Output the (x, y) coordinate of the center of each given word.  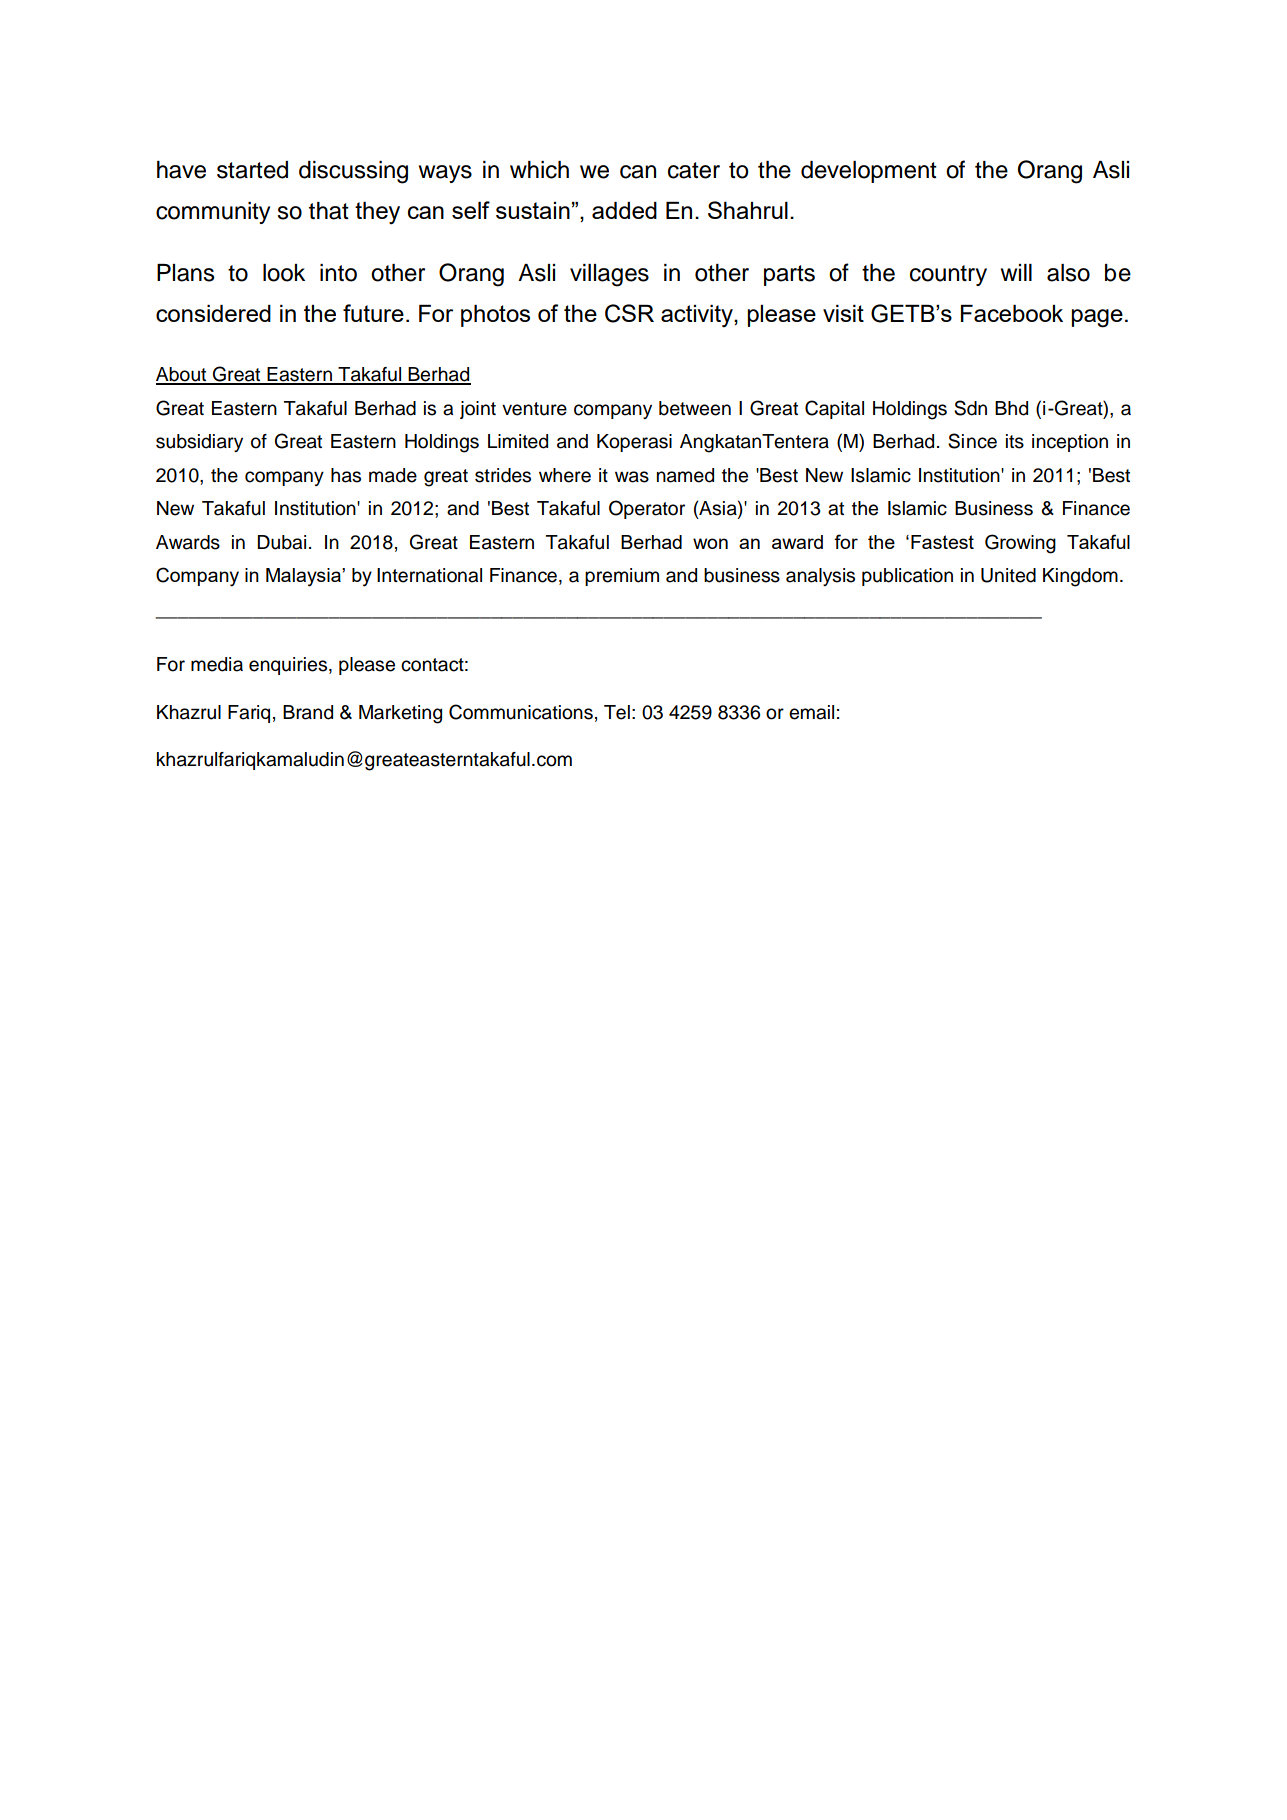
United (1008, 575)
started (252, 170)
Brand (308, 712)
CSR (629, 313)
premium (622, 577)
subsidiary (199, 443)
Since (972, 441)
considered (213, 313)
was (632, 477)
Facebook (1012, 313)
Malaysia (304, 577)
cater (694, 170)
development (869, 172)
